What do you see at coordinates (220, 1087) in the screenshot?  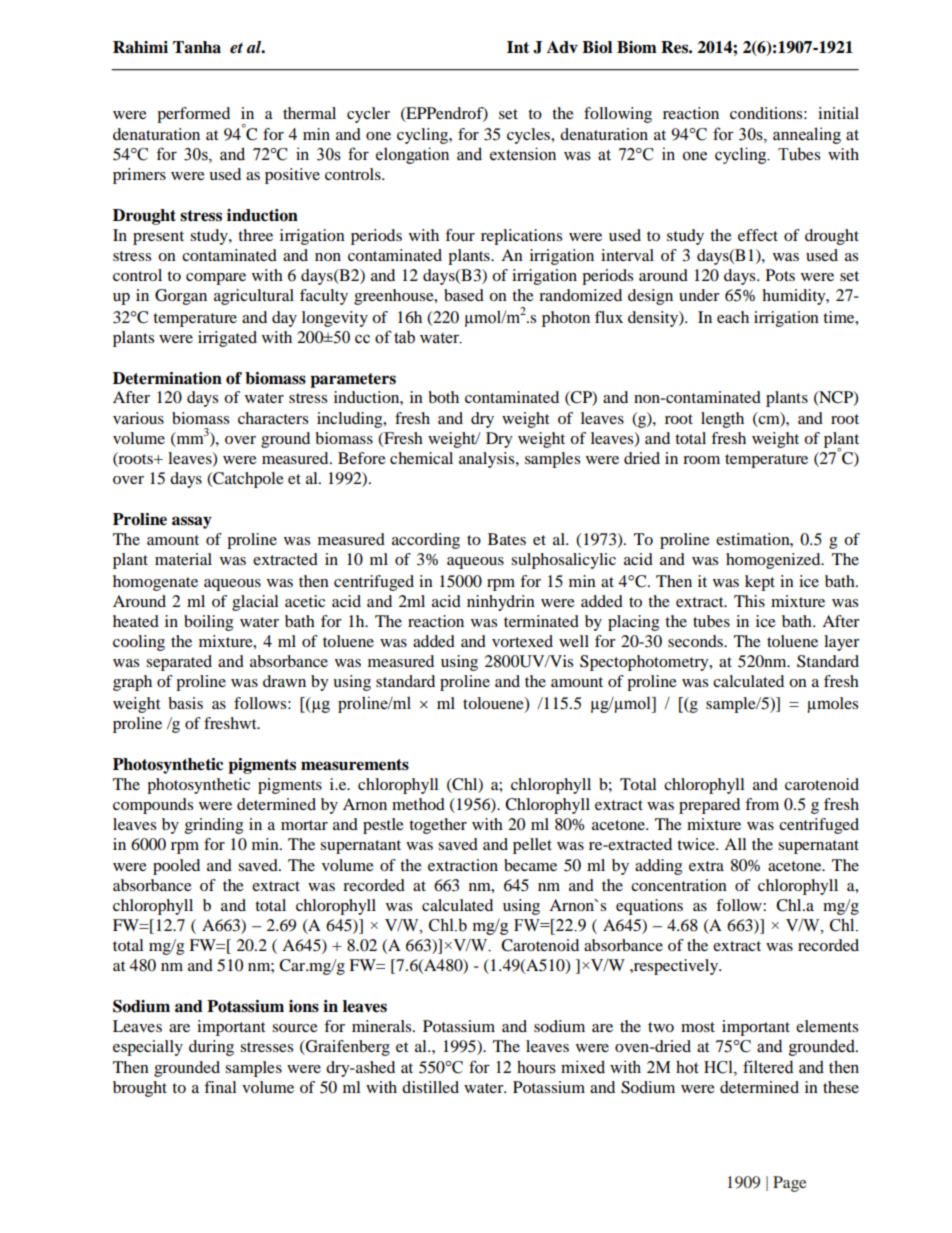 I see `final` at bounding box center [220, 1087].
